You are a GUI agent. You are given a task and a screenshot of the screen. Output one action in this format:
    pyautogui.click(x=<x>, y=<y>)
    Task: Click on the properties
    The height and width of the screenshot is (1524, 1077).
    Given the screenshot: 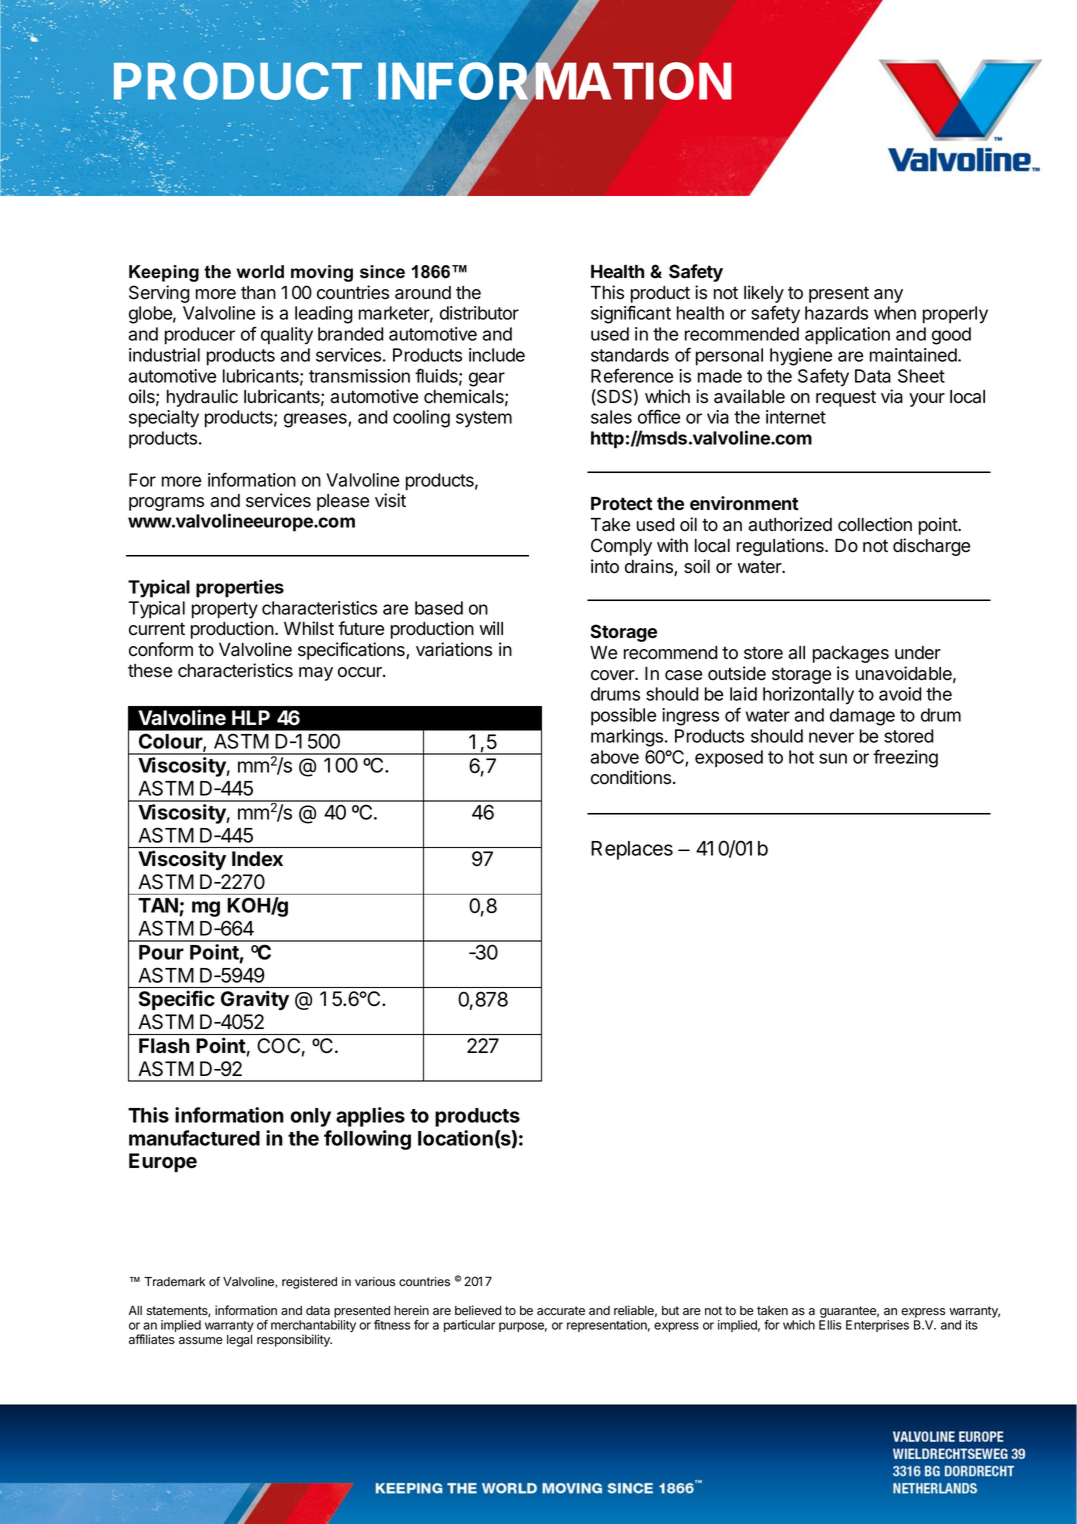 What is the action you would take?
    pyautogui.click(x=240, y=588)
